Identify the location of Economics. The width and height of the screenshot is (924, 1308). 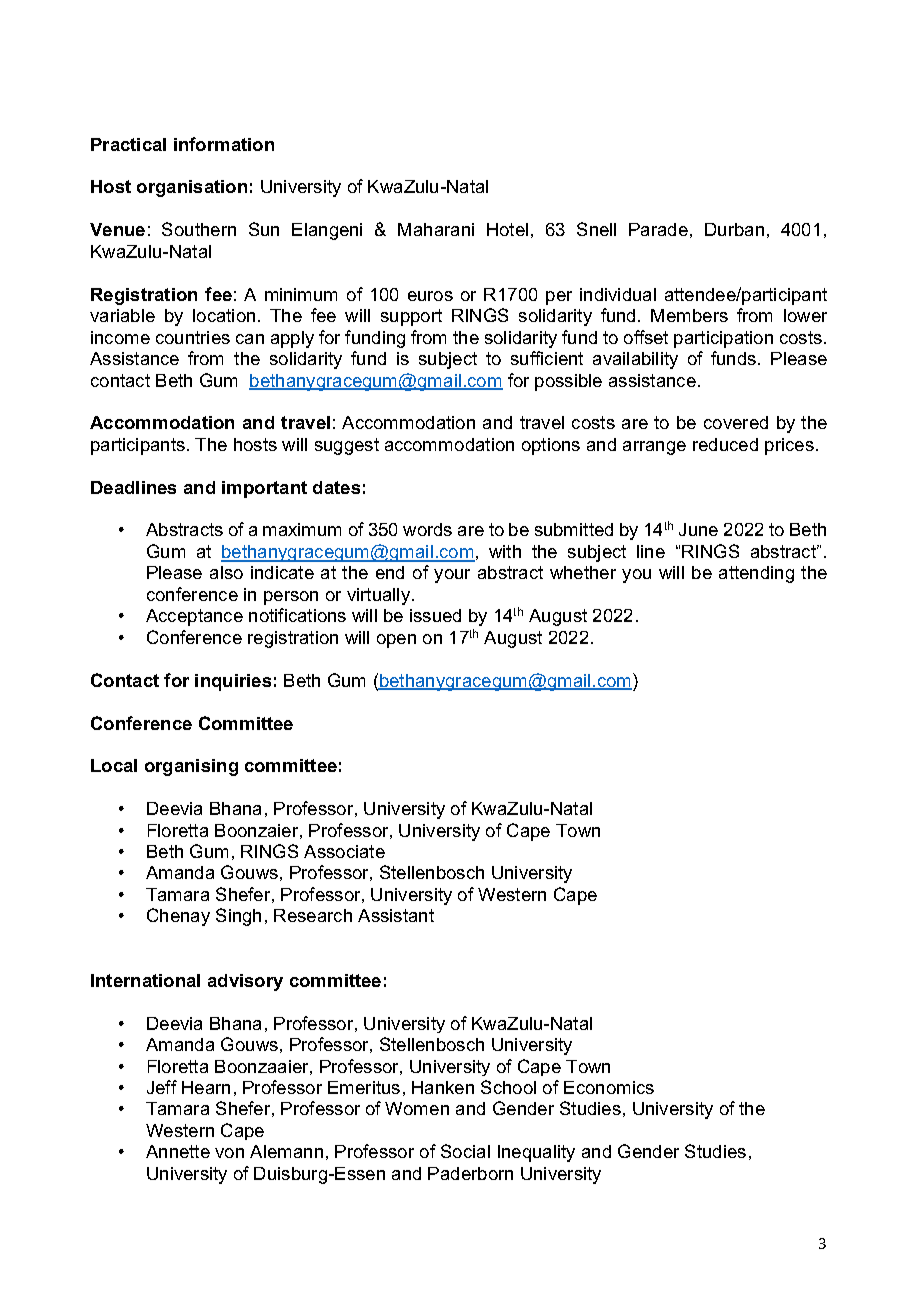
(609, 1087).
